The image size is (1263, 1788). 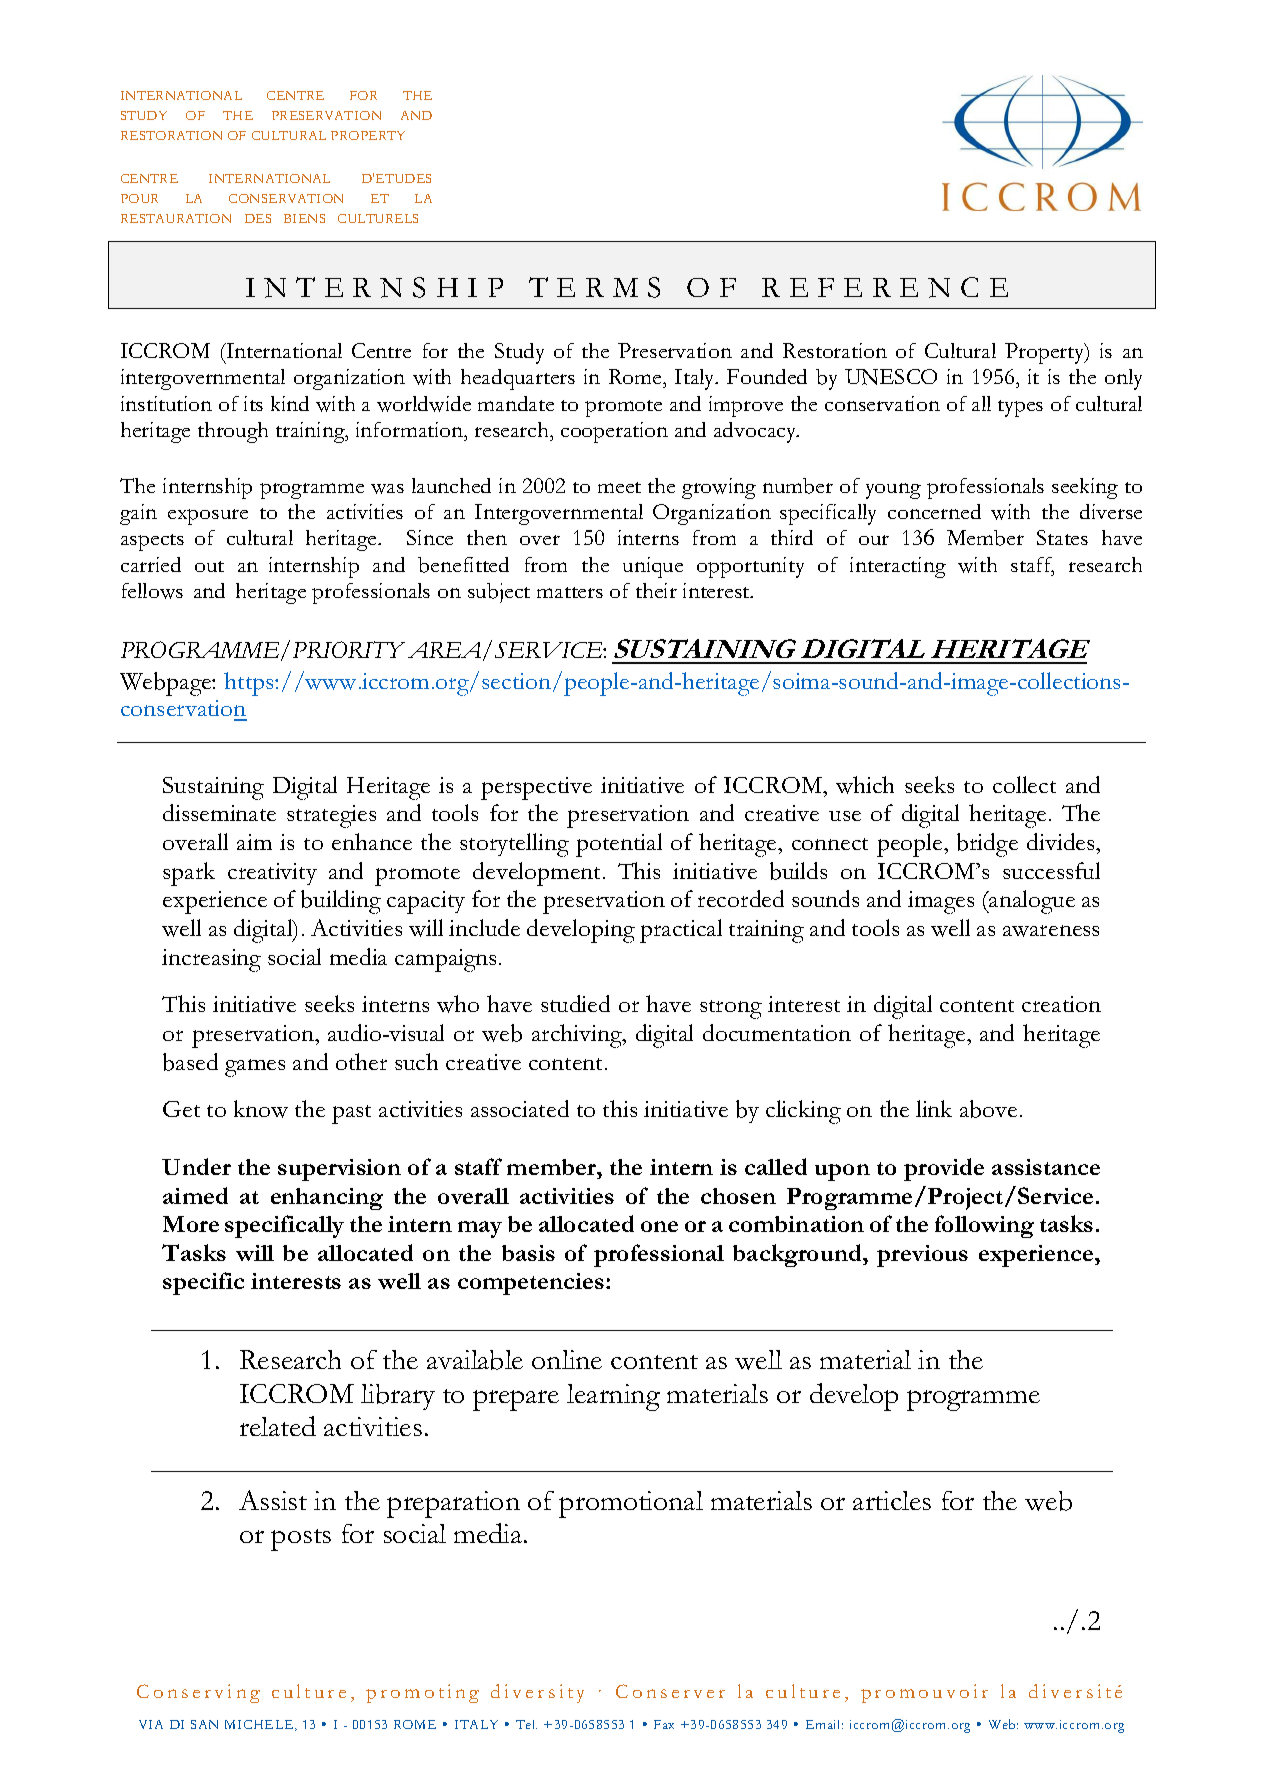 What do you see at coordinates (1062, 537) in the page?
I see `States` at bounding box center [1062, 537].
